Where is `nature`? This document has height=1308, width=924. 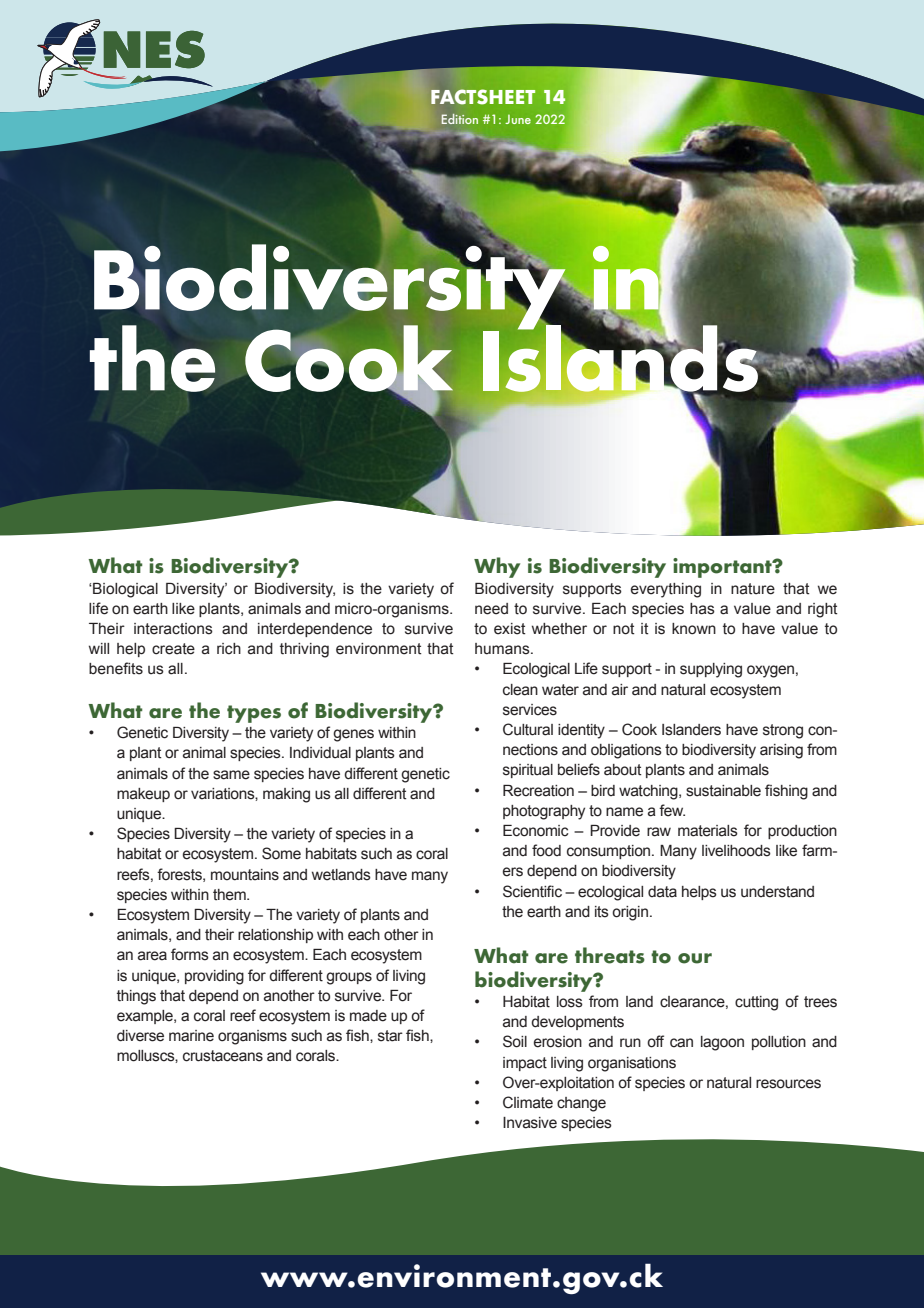
nature is located at coordinates (753, 589).
